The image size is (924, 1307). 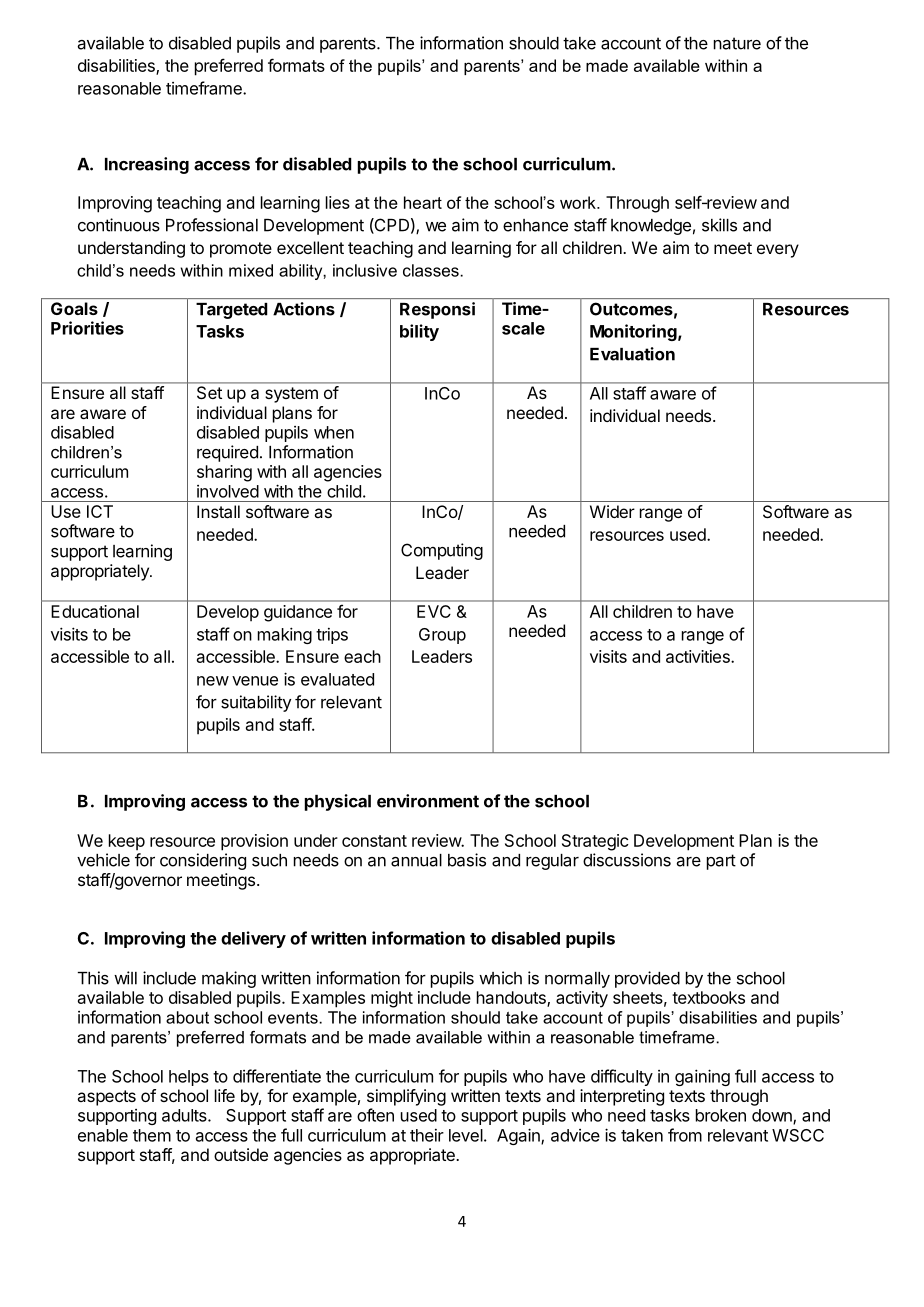 I want to click on part, so click(x=721, y=862).
